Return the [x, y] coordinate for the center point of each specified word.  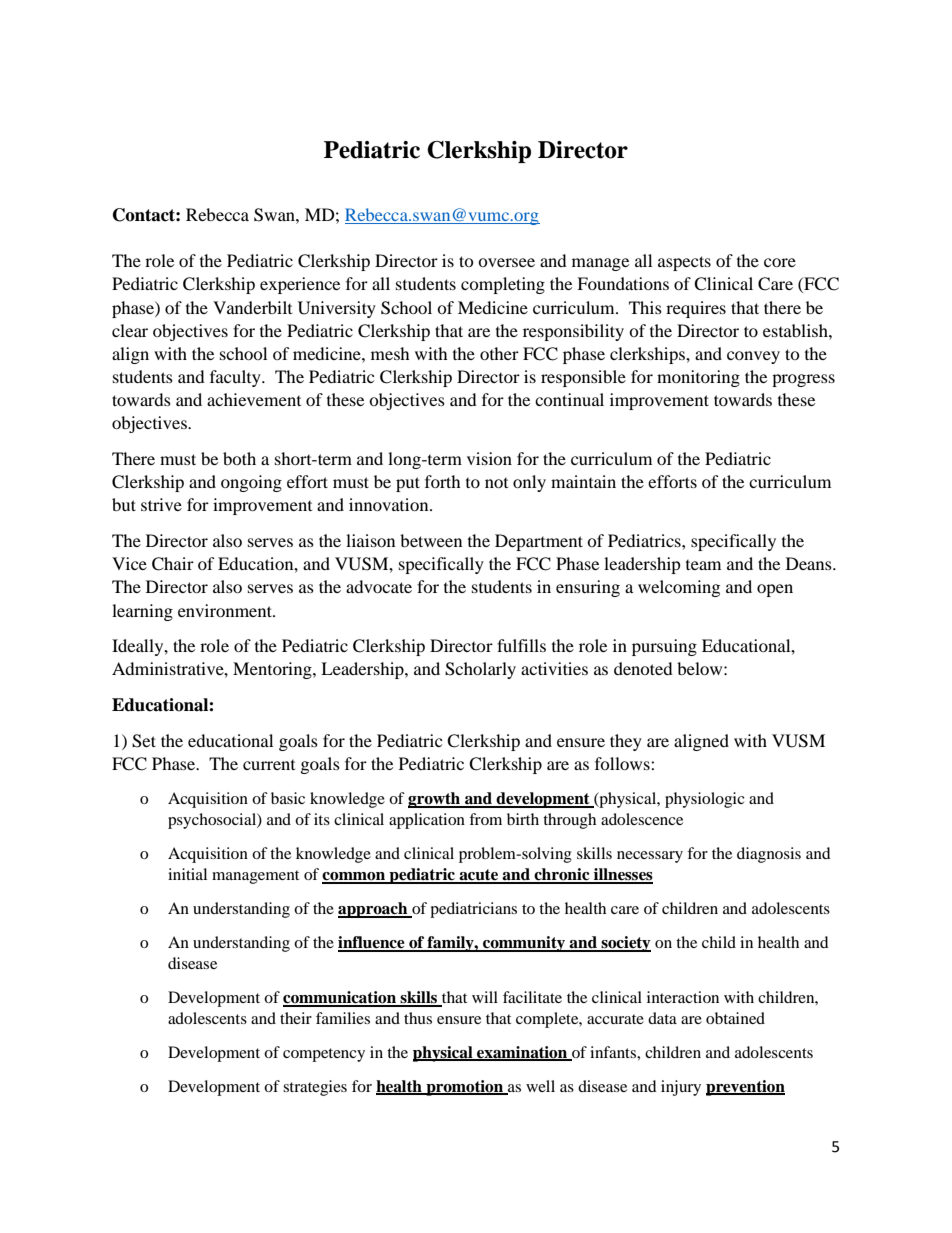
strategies [315, 1088]
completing [503, 285]
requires [696, 309]
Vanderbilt [252, 307]
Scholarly [480, 670]
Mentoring [273, 670]
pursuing [664, 647]
